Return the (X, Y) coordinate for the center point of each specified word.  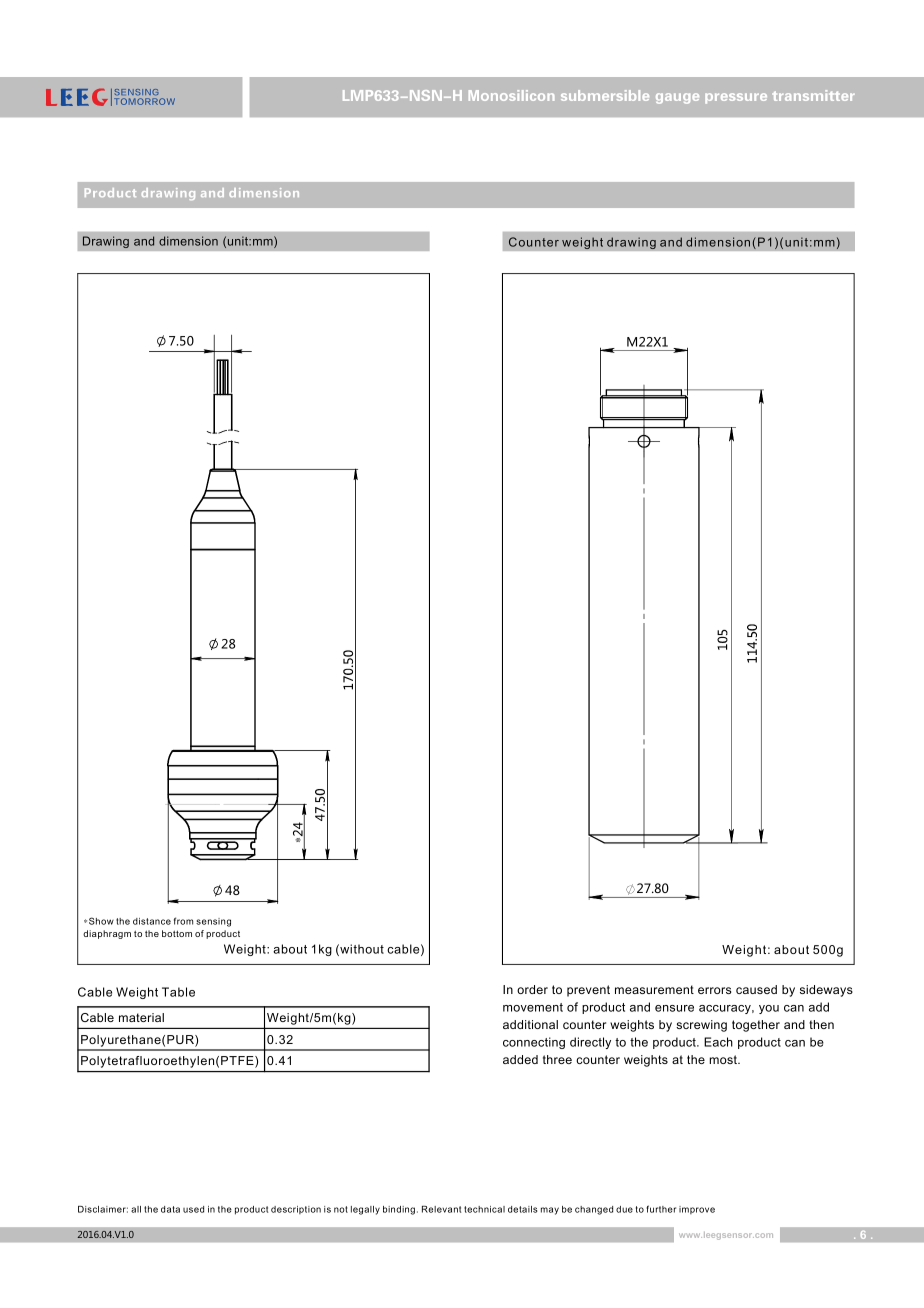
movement (533, 1007)
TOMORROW (144, 101)
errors (714, 990)
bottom (177, 933)
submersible (605, 95)
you (769, 1009)
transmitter (813, 95)
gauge (677, 98)
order (532, 989)
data (170, 1209)
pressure (736, 98)
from (183, 921)
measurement (654, 989)
